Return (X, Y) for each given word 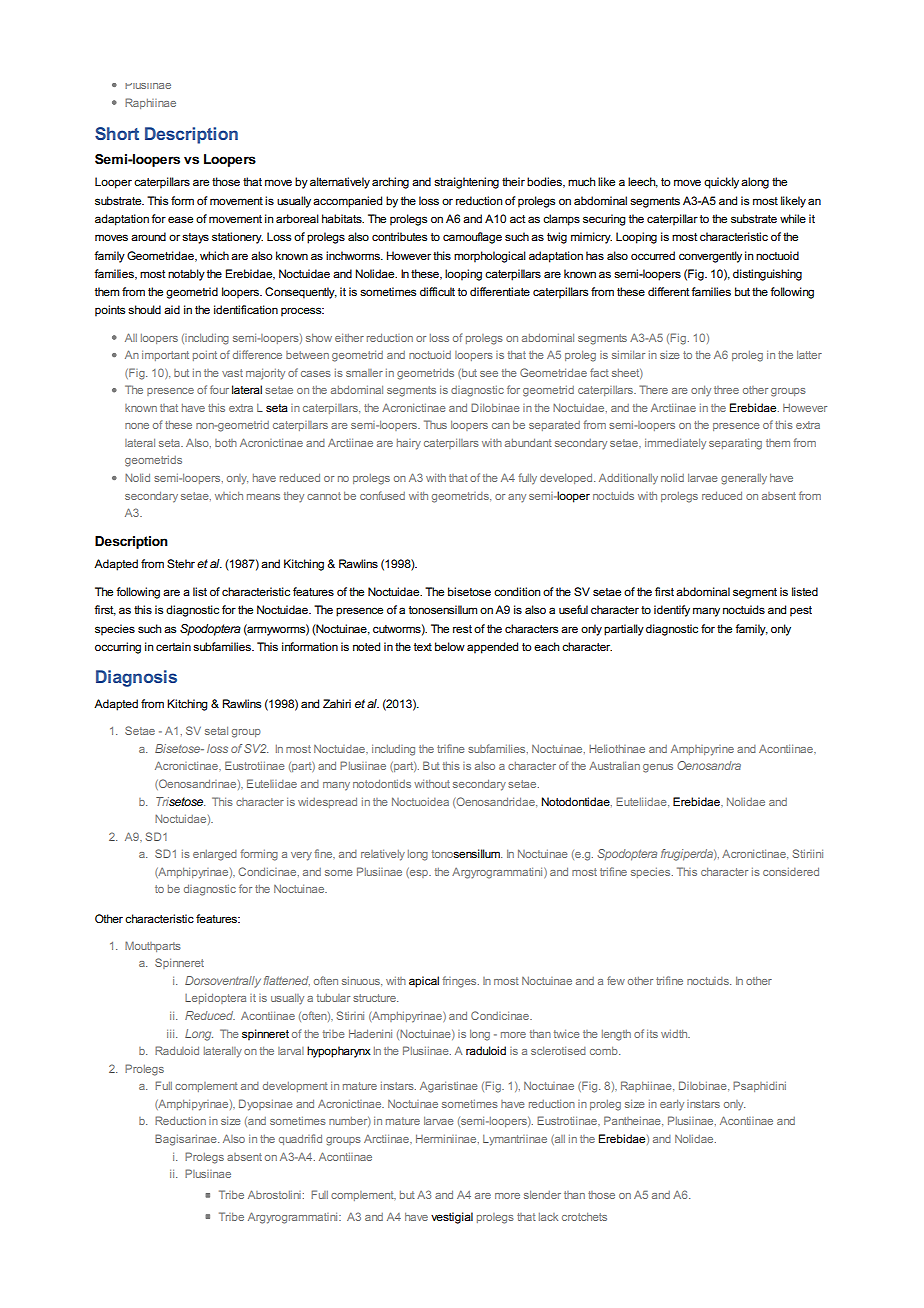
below (450, 646)
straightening (466, 183)
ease (180, 219)
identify (672, 611)
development (295, 1087)
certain (173, 646)
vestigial (452, 1218)
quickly (721, 183)
